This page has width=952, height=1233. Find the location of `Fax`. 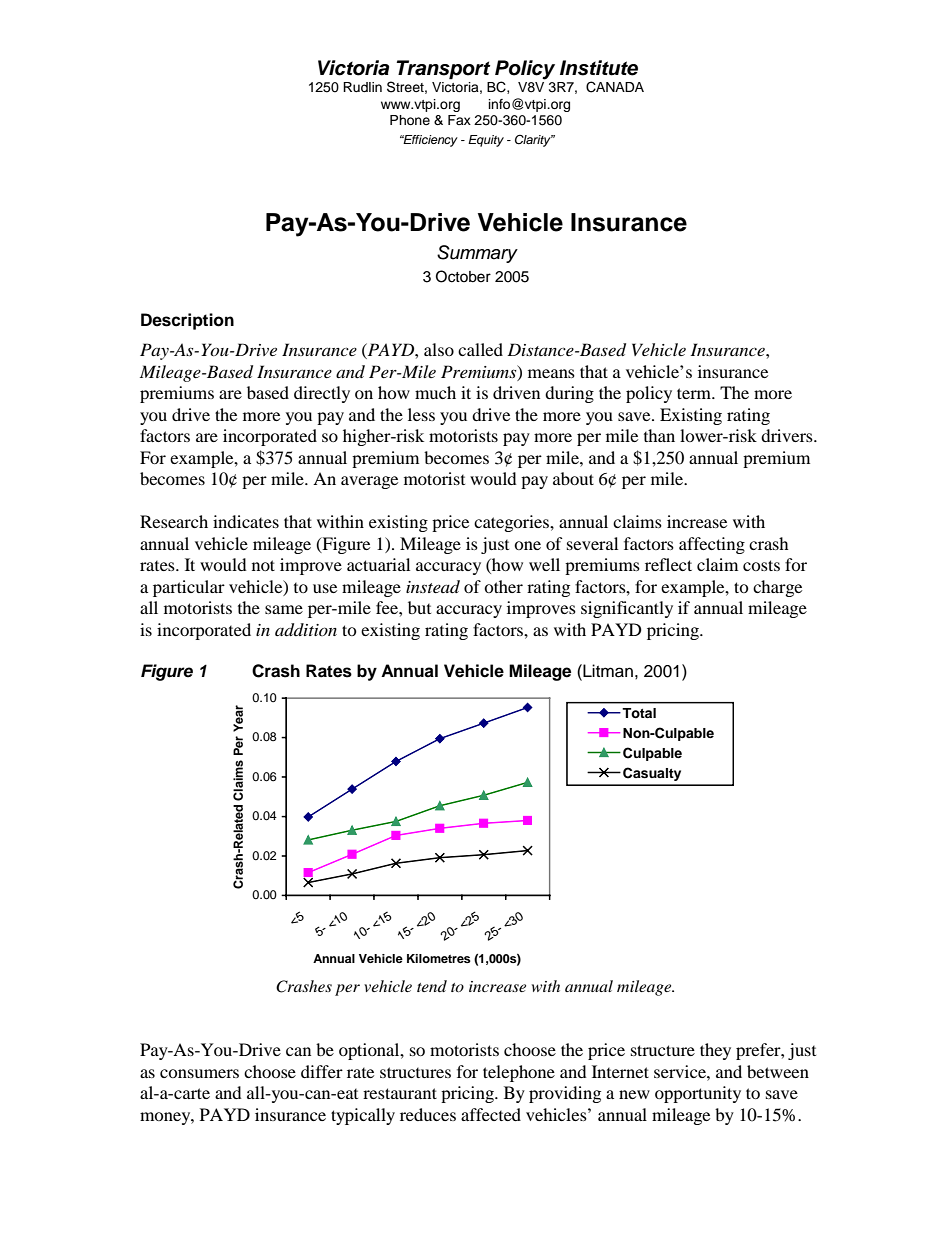

Fax is located at coordinates (459, 120).
